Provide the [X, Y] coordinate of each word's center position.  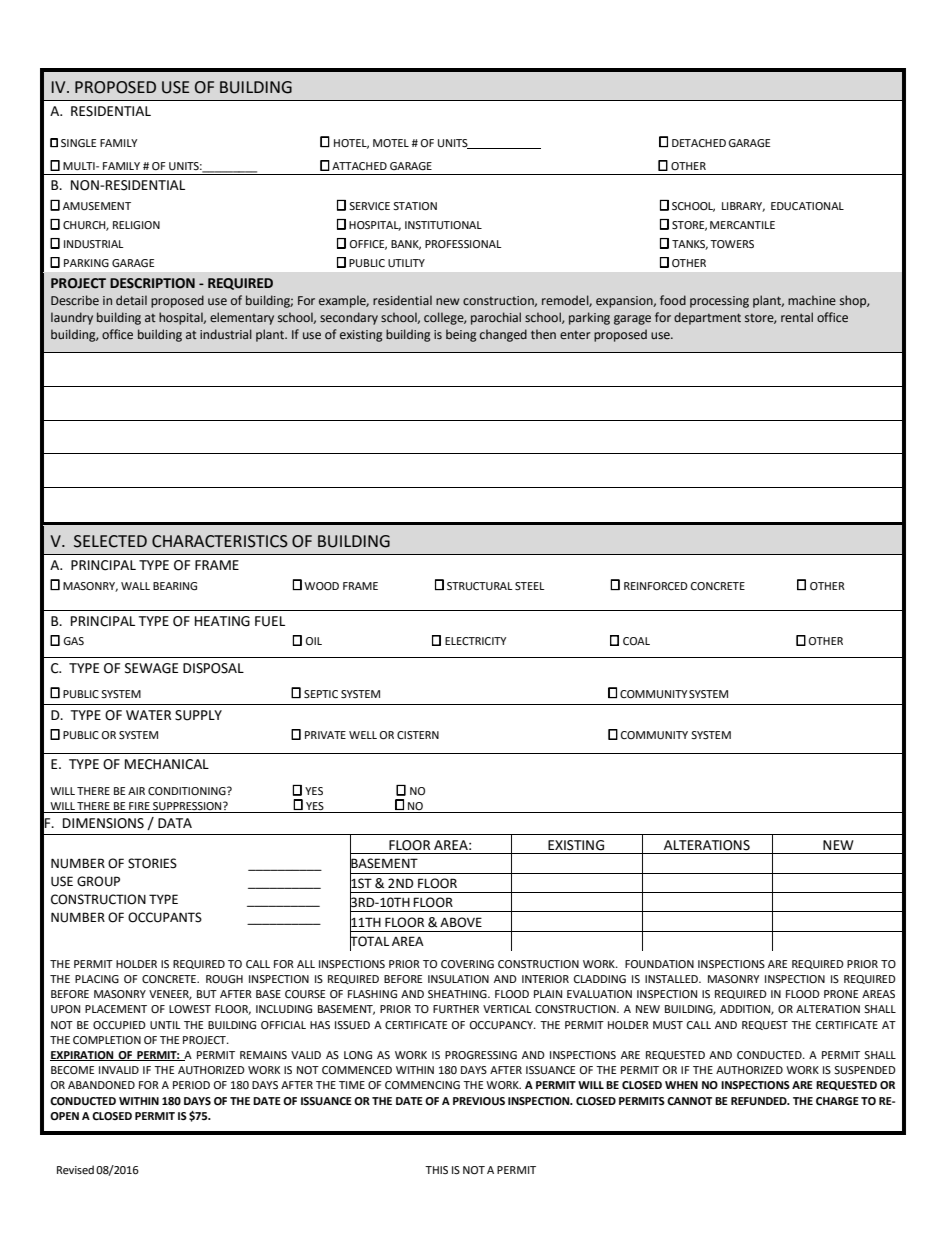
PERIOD [191, 1085]
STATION [415, 206]
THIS [436, 1170]
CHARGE [837, 1101]
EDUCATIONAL [807, 206]
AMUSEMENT [97, 206]
